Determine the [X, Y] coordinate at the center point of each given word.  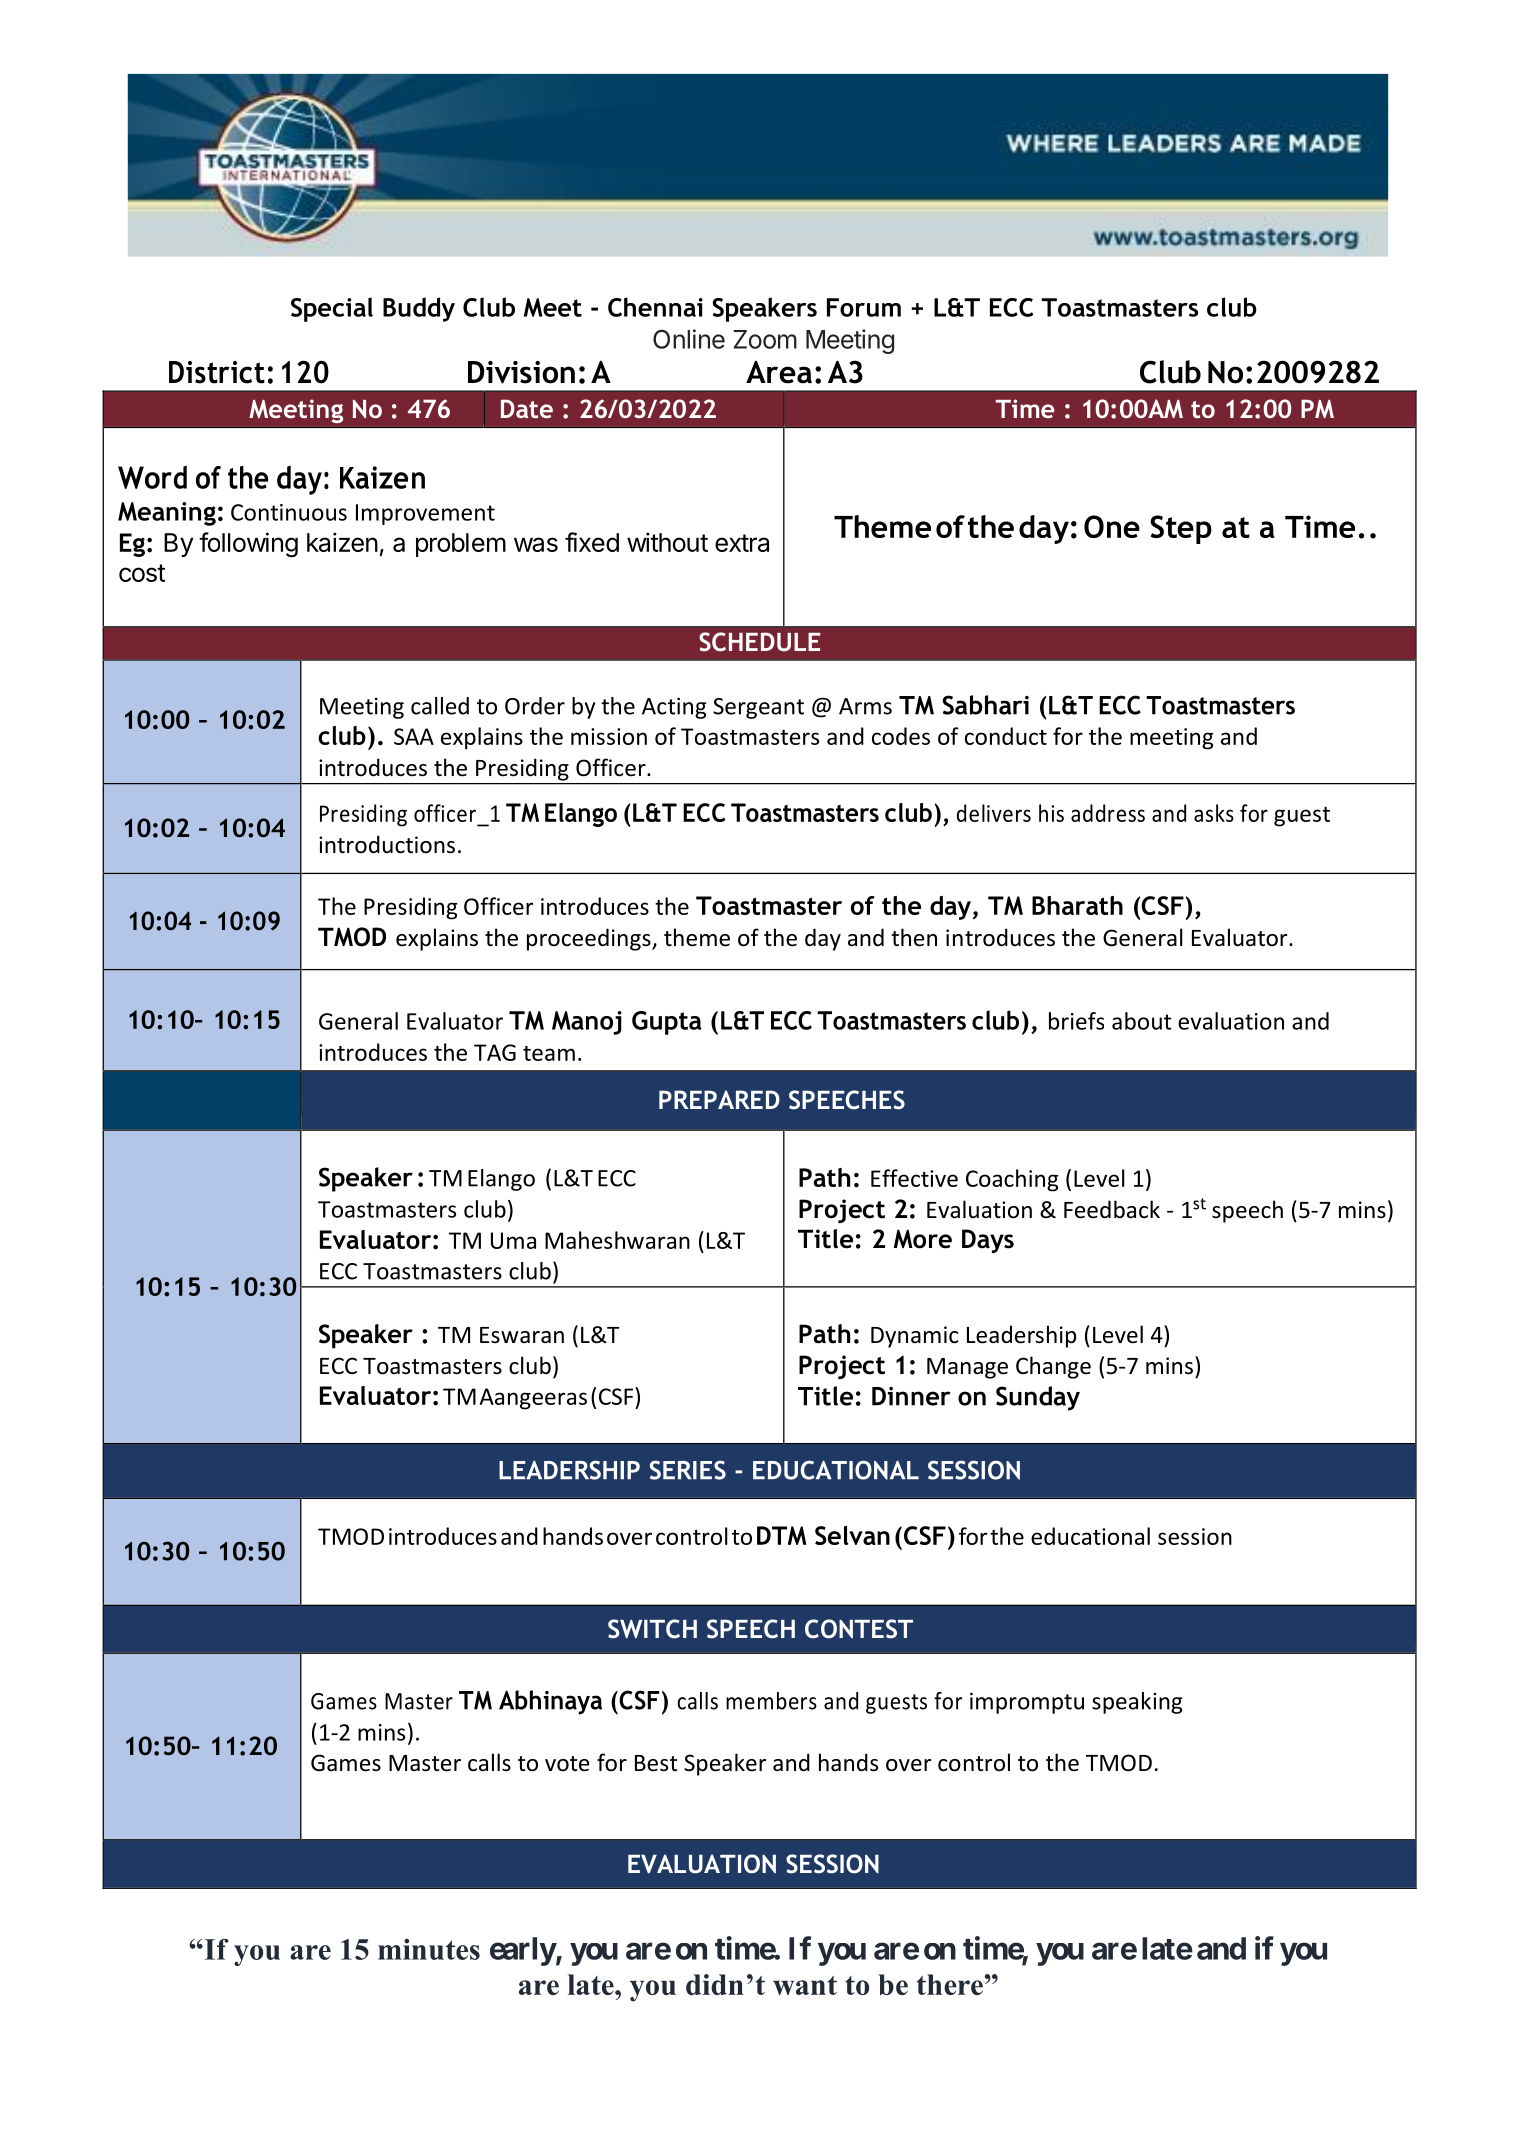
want [805, 1985]
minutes [429, 1949]
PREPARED [719, 1099]
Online [689, 339]
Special [332, 309]
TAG [495, 1052]
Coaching [1012, 1180]
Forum [864, 307]
